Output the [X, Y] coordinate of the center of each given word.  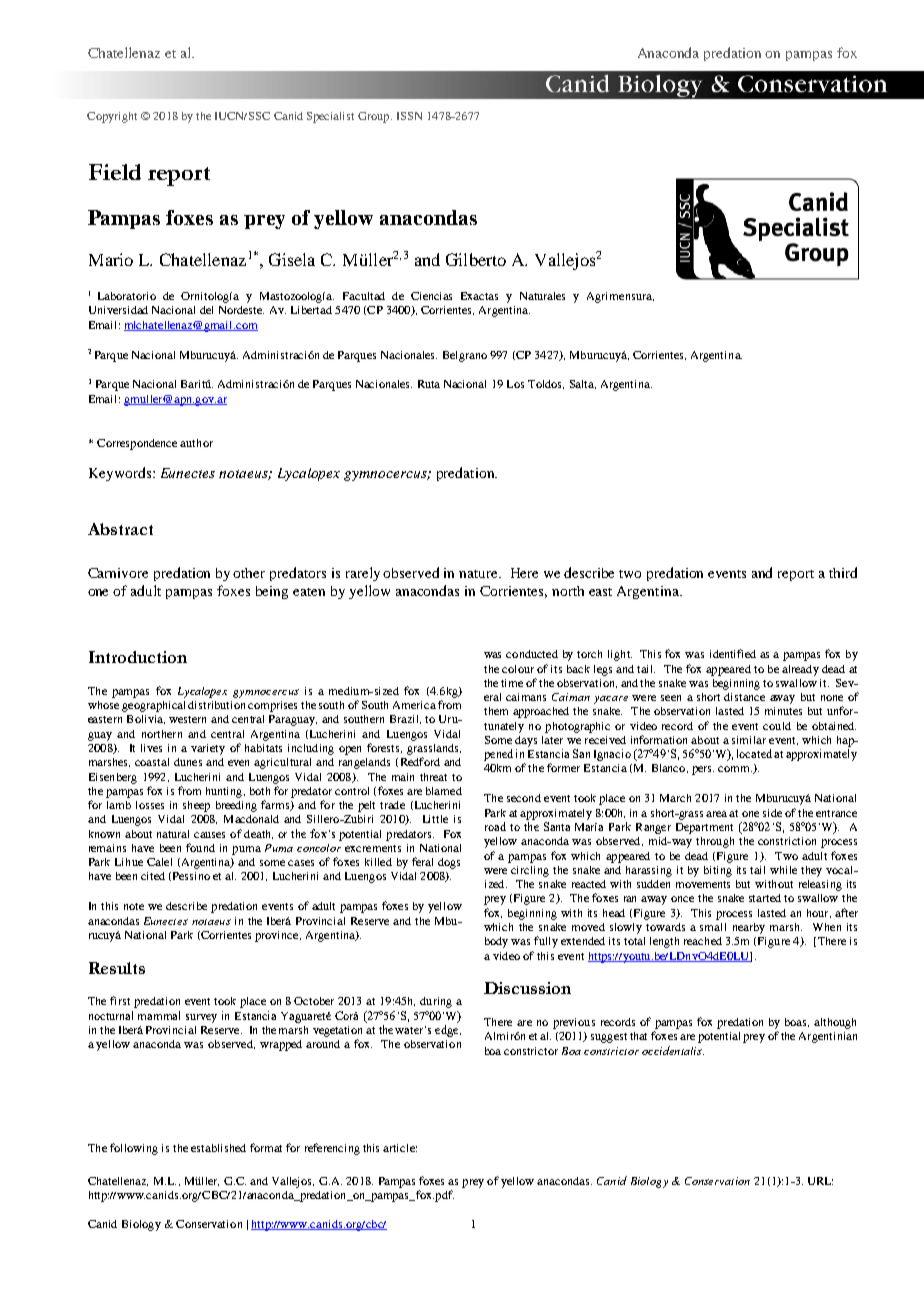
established [218, 1148]
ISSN [409, 116]
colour [518, 669]
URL [820, 1181]
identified [733, 653]
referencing [332, 1149]
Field [115, 172]
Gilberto [476, 259]
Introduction [138, 657]
